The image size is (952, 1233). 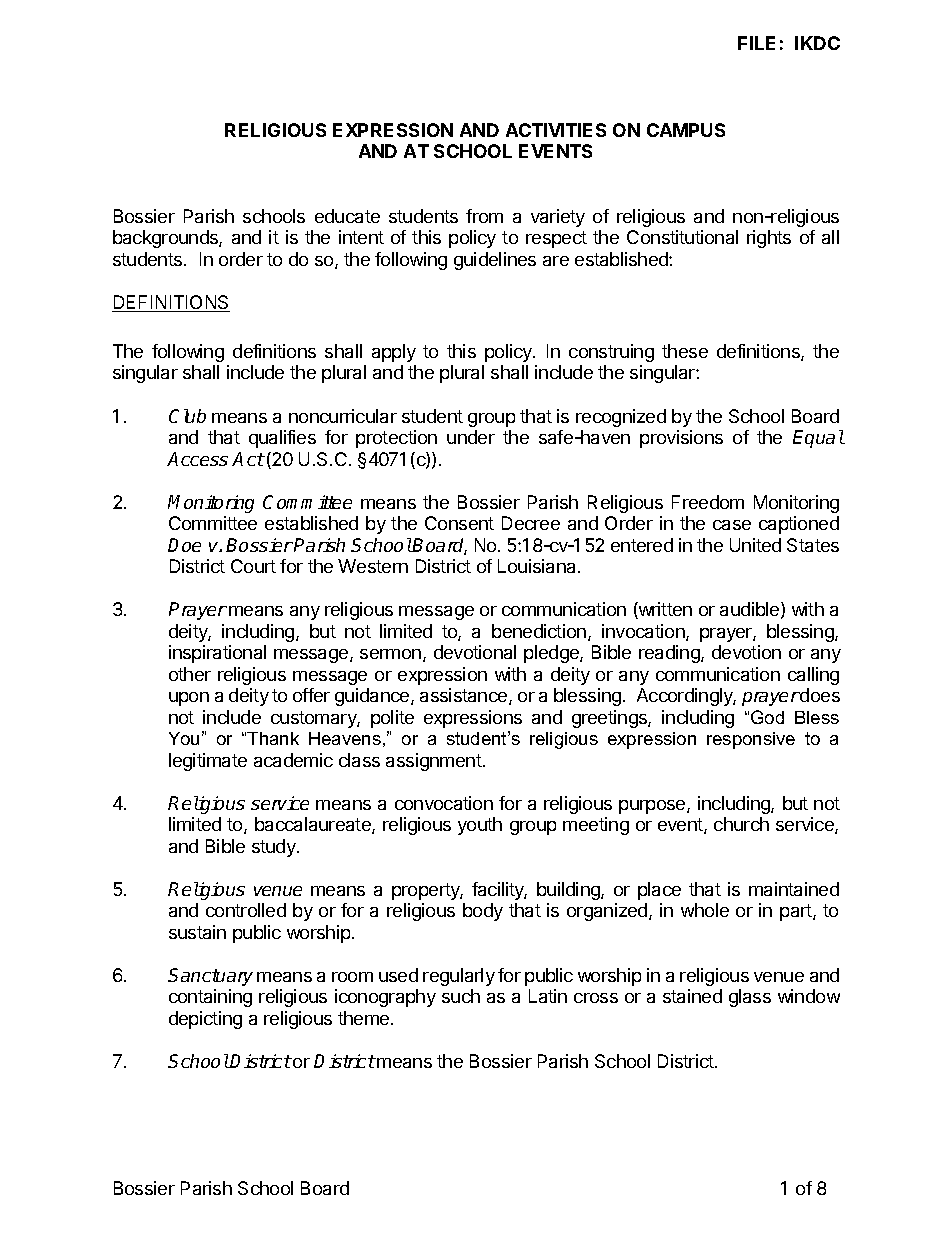 What do you see at coordinates (471, 437) in the image?
I see `under` at bounding box center [471, 437].
